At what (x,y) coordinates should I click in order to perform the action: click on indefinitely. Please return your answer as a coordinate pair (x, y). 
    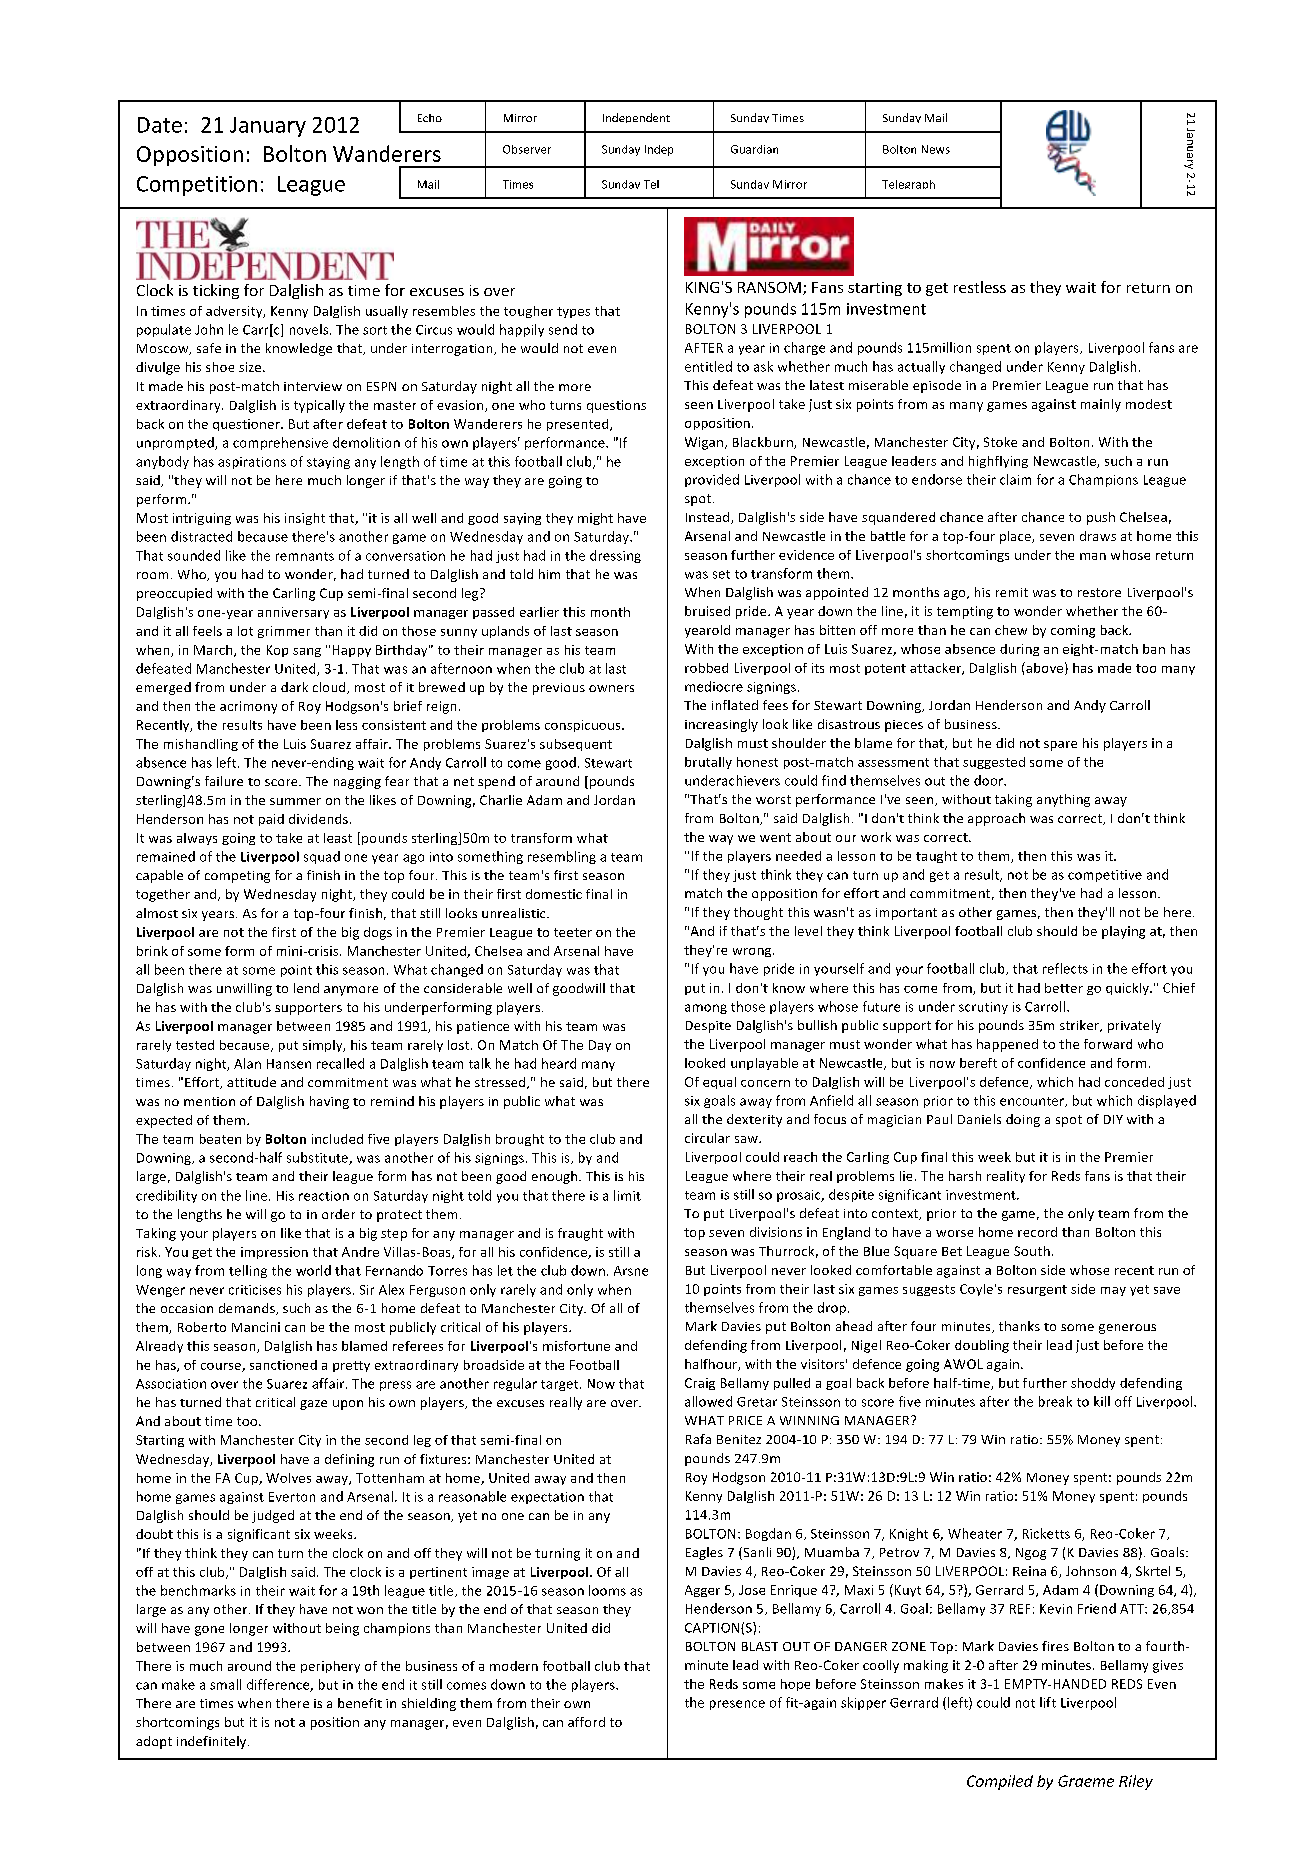
    Looking at the image, I should click on (213, 1742).
